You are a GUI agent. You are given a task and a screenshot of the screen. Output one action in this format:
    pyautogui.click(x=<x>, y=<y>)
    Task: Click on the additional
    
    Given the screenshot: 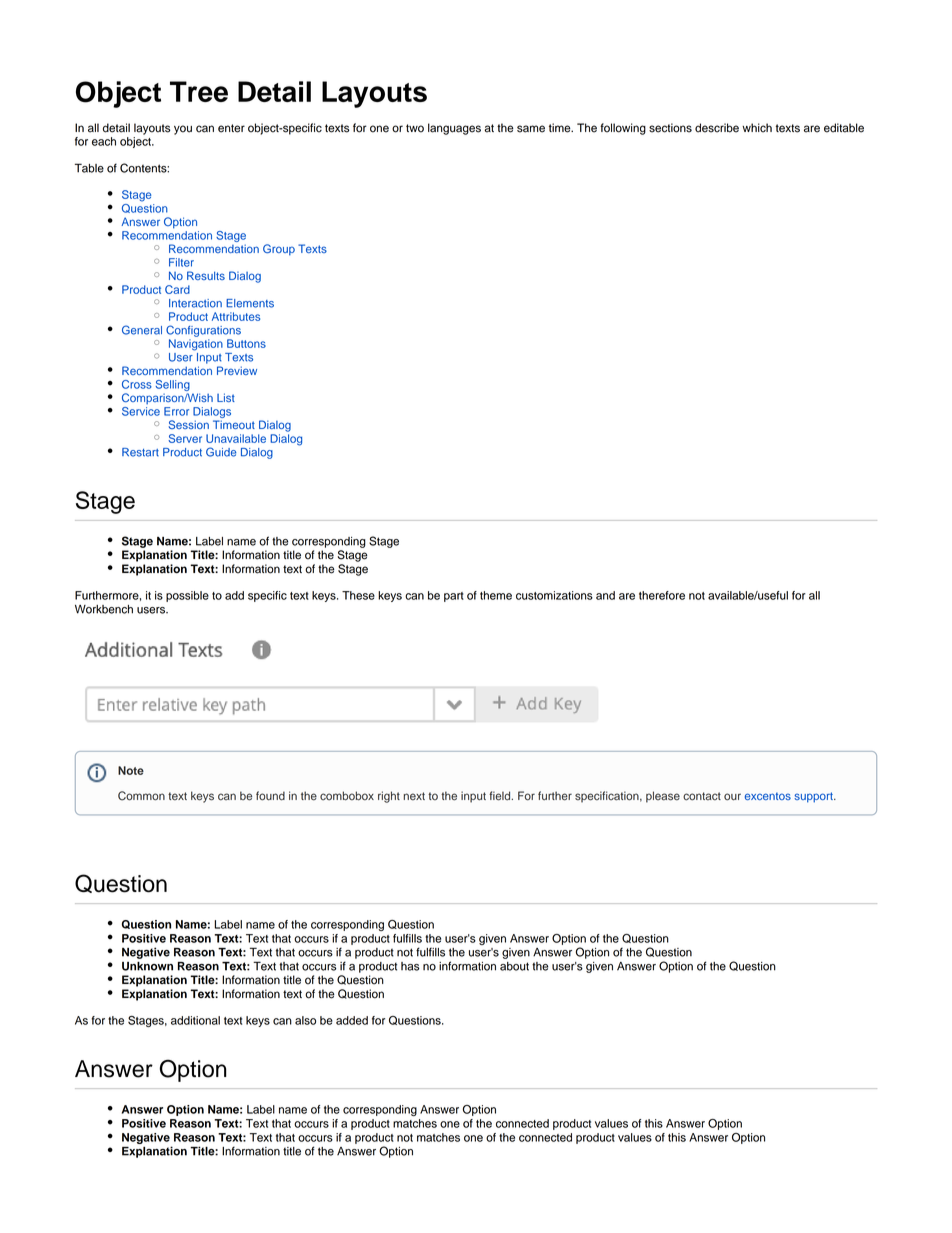 What is the action you would take?
    pyautogui.click(x=195, y=1020)
